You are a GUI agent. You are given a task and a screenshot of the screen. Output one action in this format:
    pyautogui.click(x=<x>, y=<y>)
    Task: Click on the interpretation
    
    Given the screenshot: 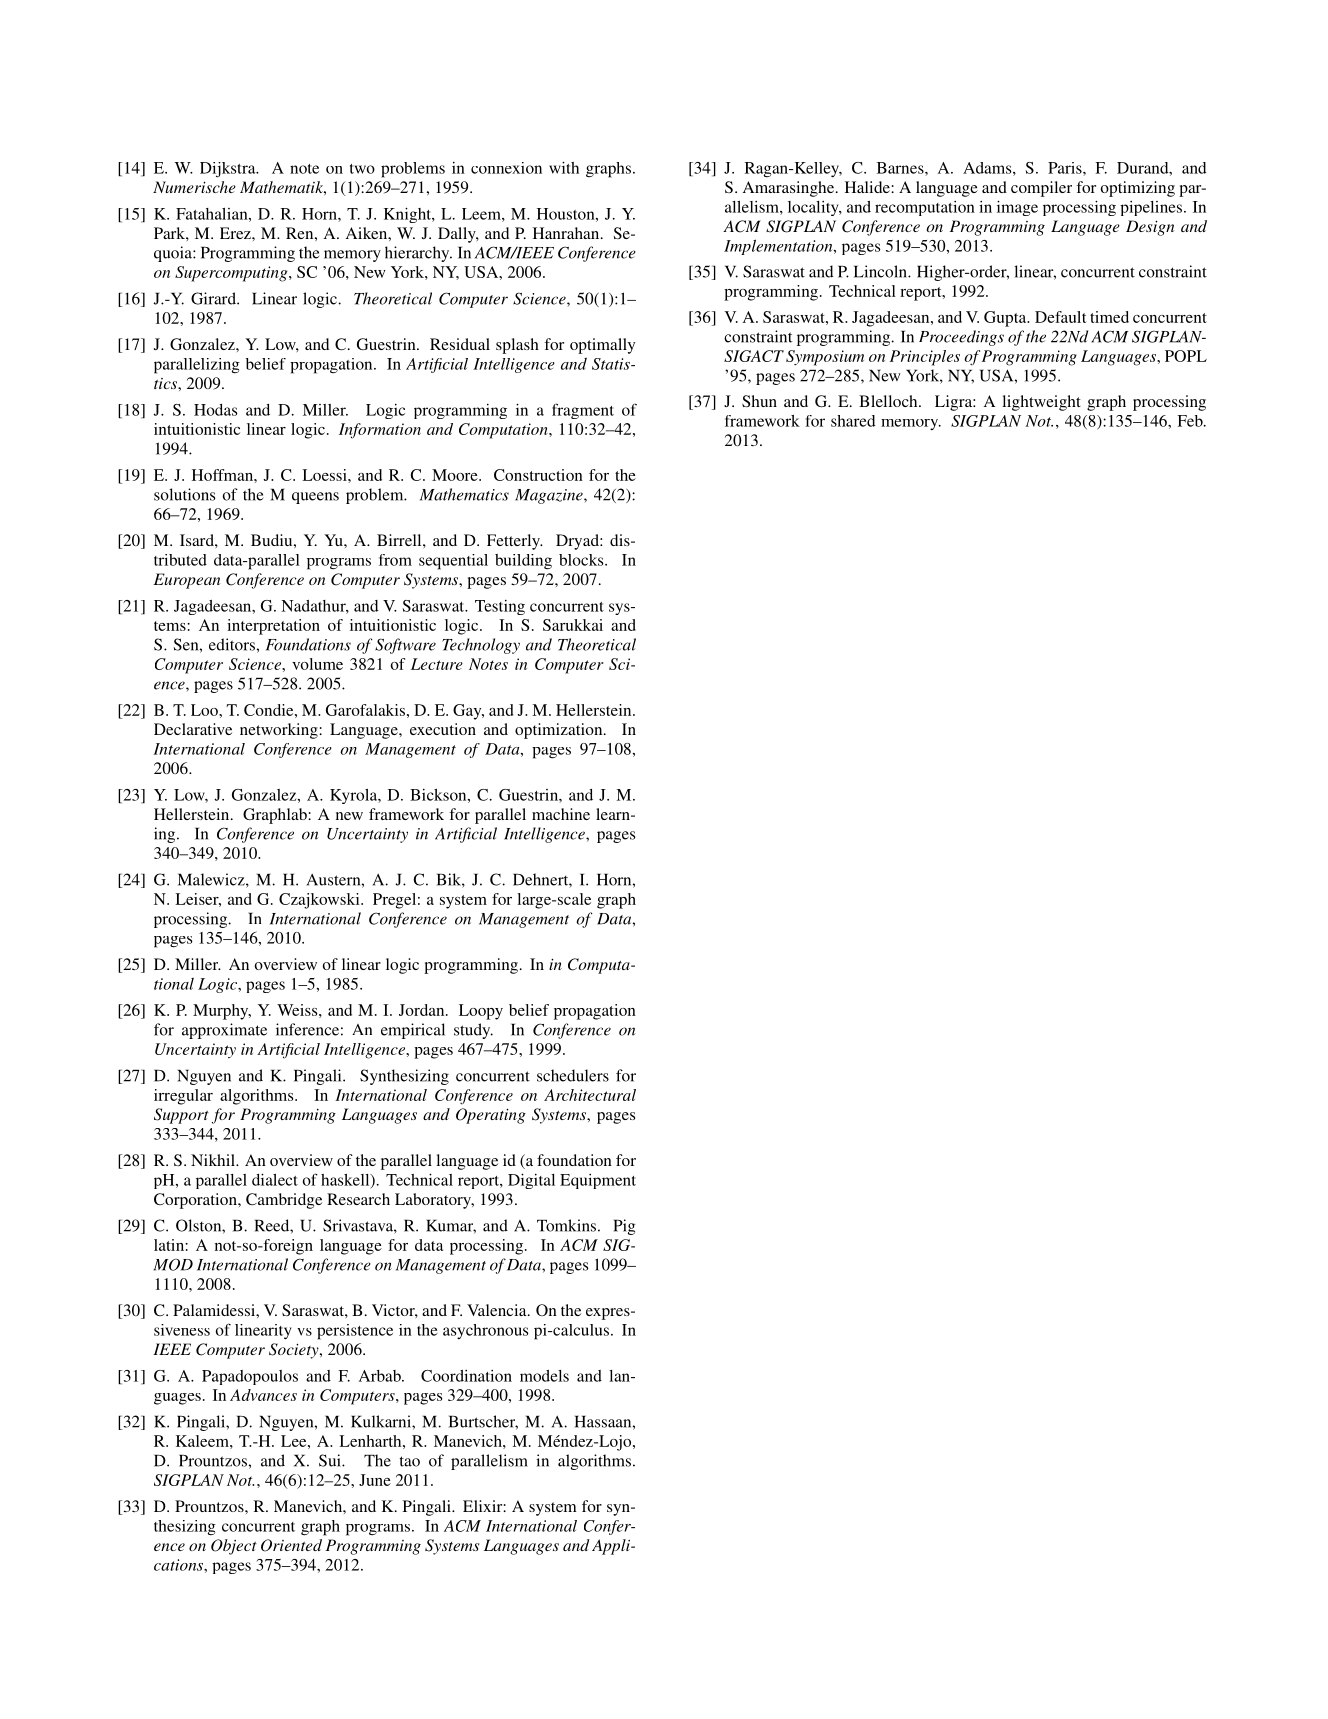 What is the action you would take?
    pyautogui.click(x=273, y=627)
